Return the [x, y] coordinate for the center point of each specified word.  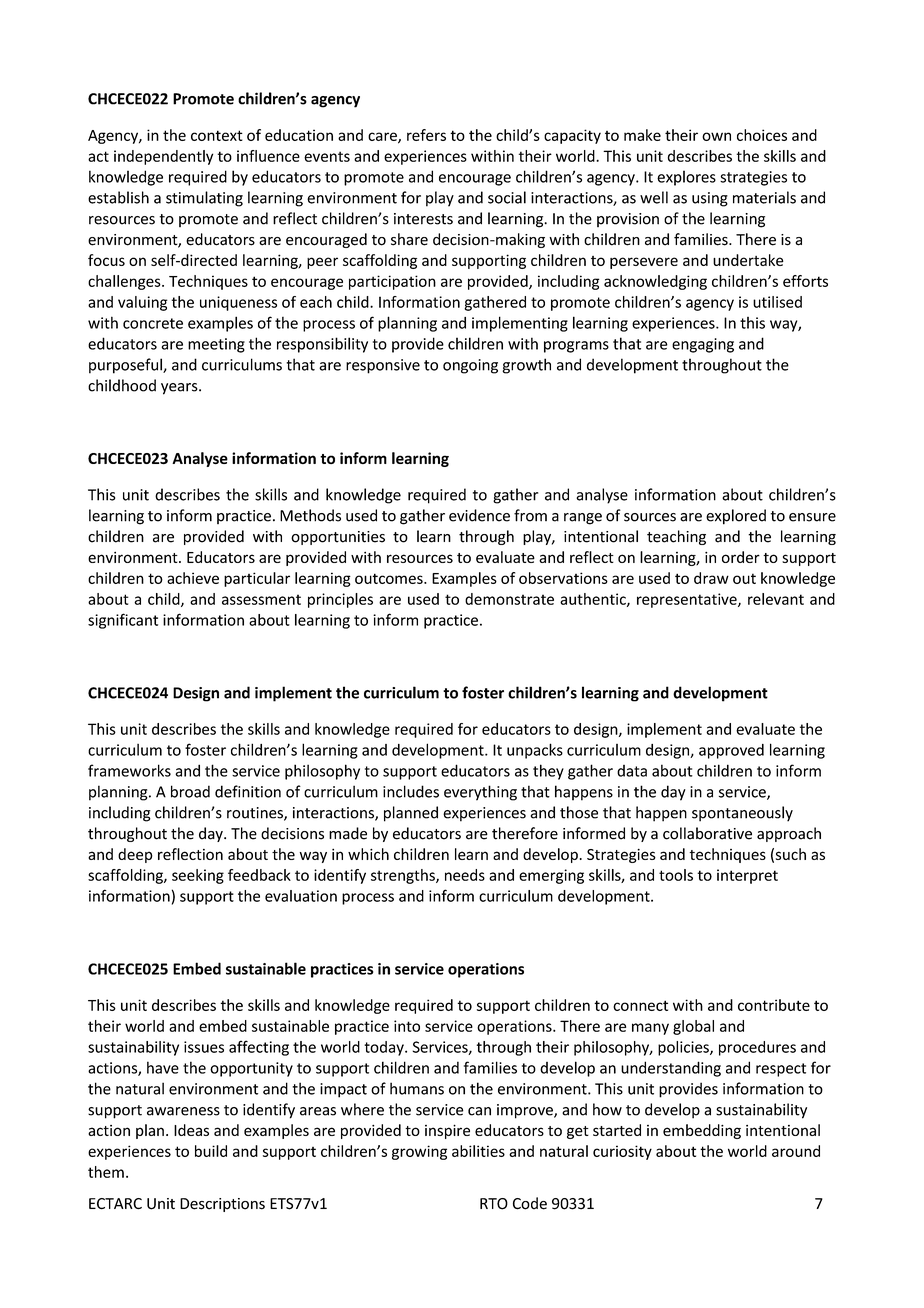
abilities [478, 1151]
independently [163, 157]
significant [123, 621]
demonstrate [509, 599]
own [716, 136]
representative [688, 600]
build [211, 1151]
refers [426, 135]
